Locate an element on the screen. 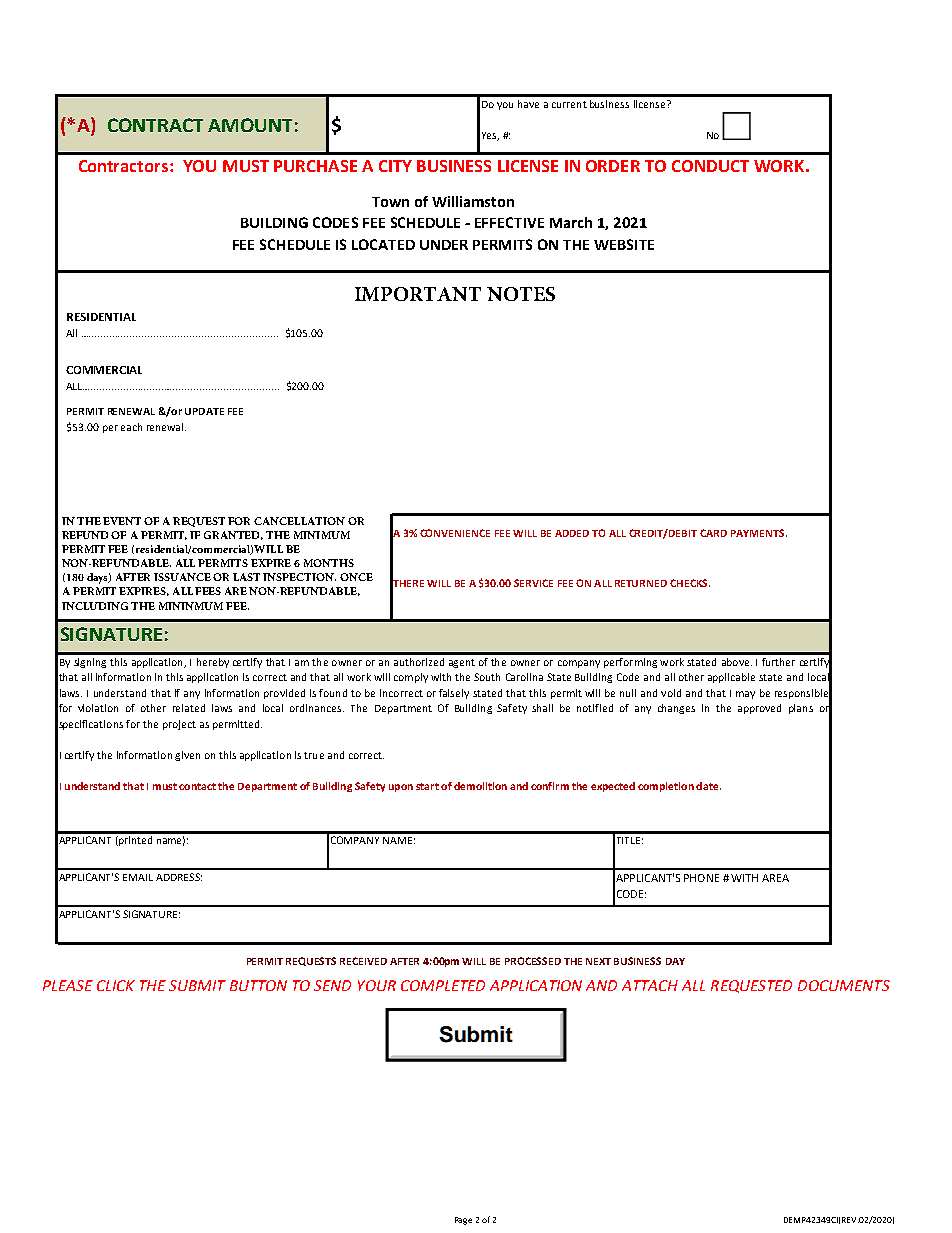 Image resolution: width=952 pixels, height=1233 pixels. AMOUNT is located at coordinates (250, 125).
